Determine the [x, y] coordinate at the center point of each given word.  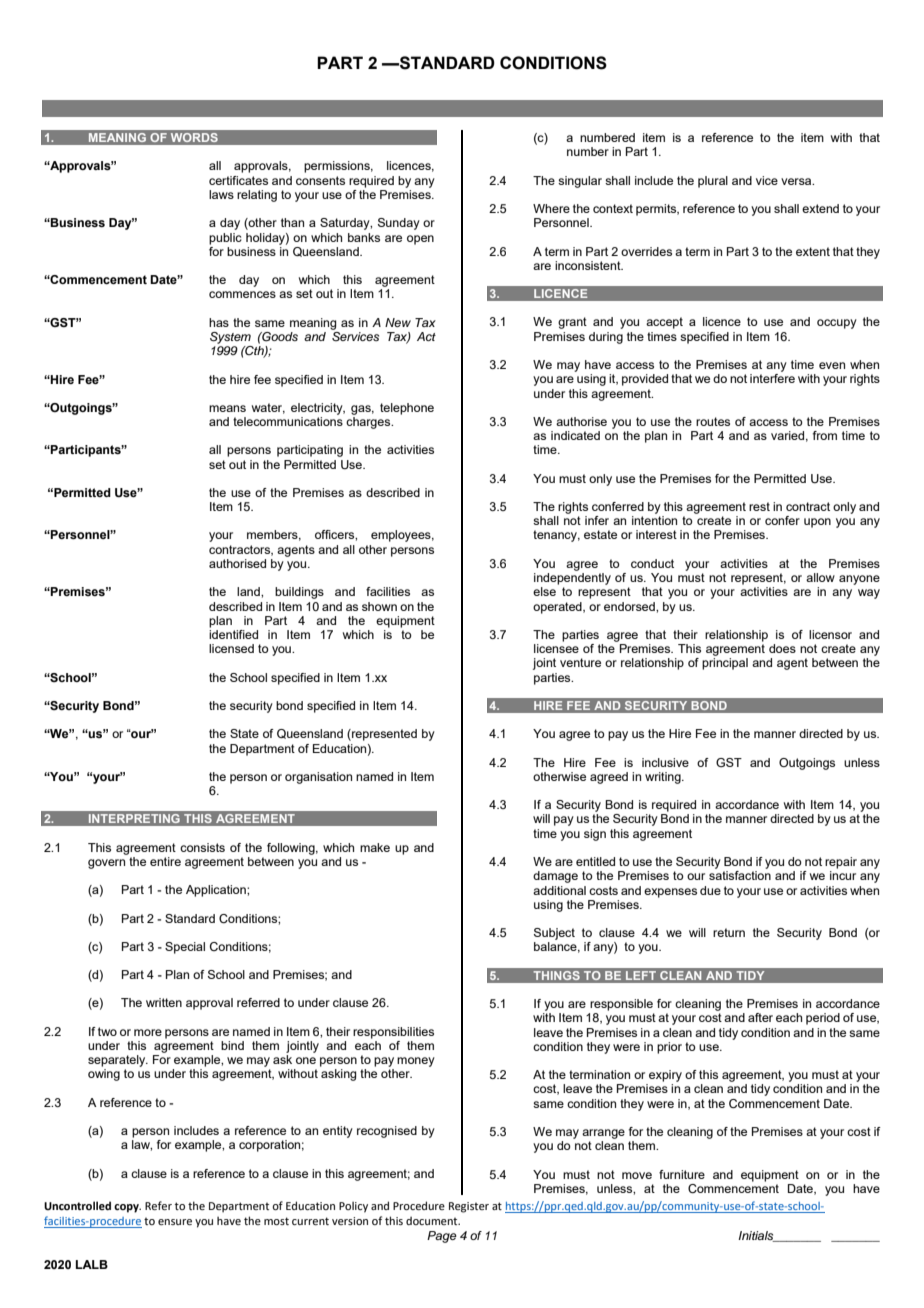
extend [820, 208]
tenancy [556, 536]
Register [469, 1207]
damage [555, 877]
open [420, 240]
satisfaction [740, 875]
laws [221, 194]
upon [817, 523]
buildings [299, 593]
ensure [175, 1222]
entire [165, 861]
